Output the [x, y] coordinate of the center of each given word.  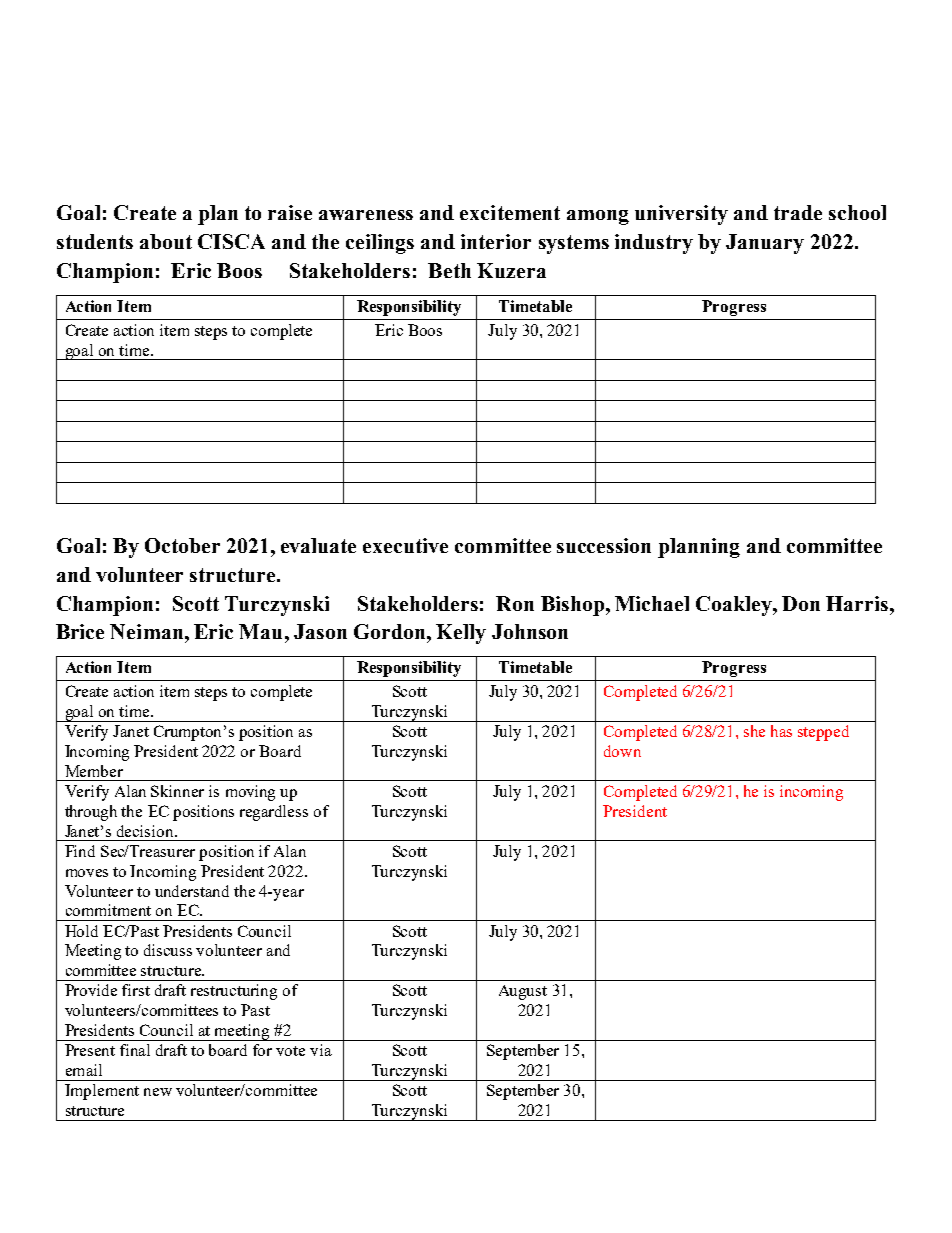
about [166, 241]
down [622, 751]
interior [496, 241]
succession [604, 545]
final [135, 1050]
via [321, 1050]
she [754, 731]
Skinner [177, 791]
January [765, 244]
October [182, 545]
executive [405, 545]
